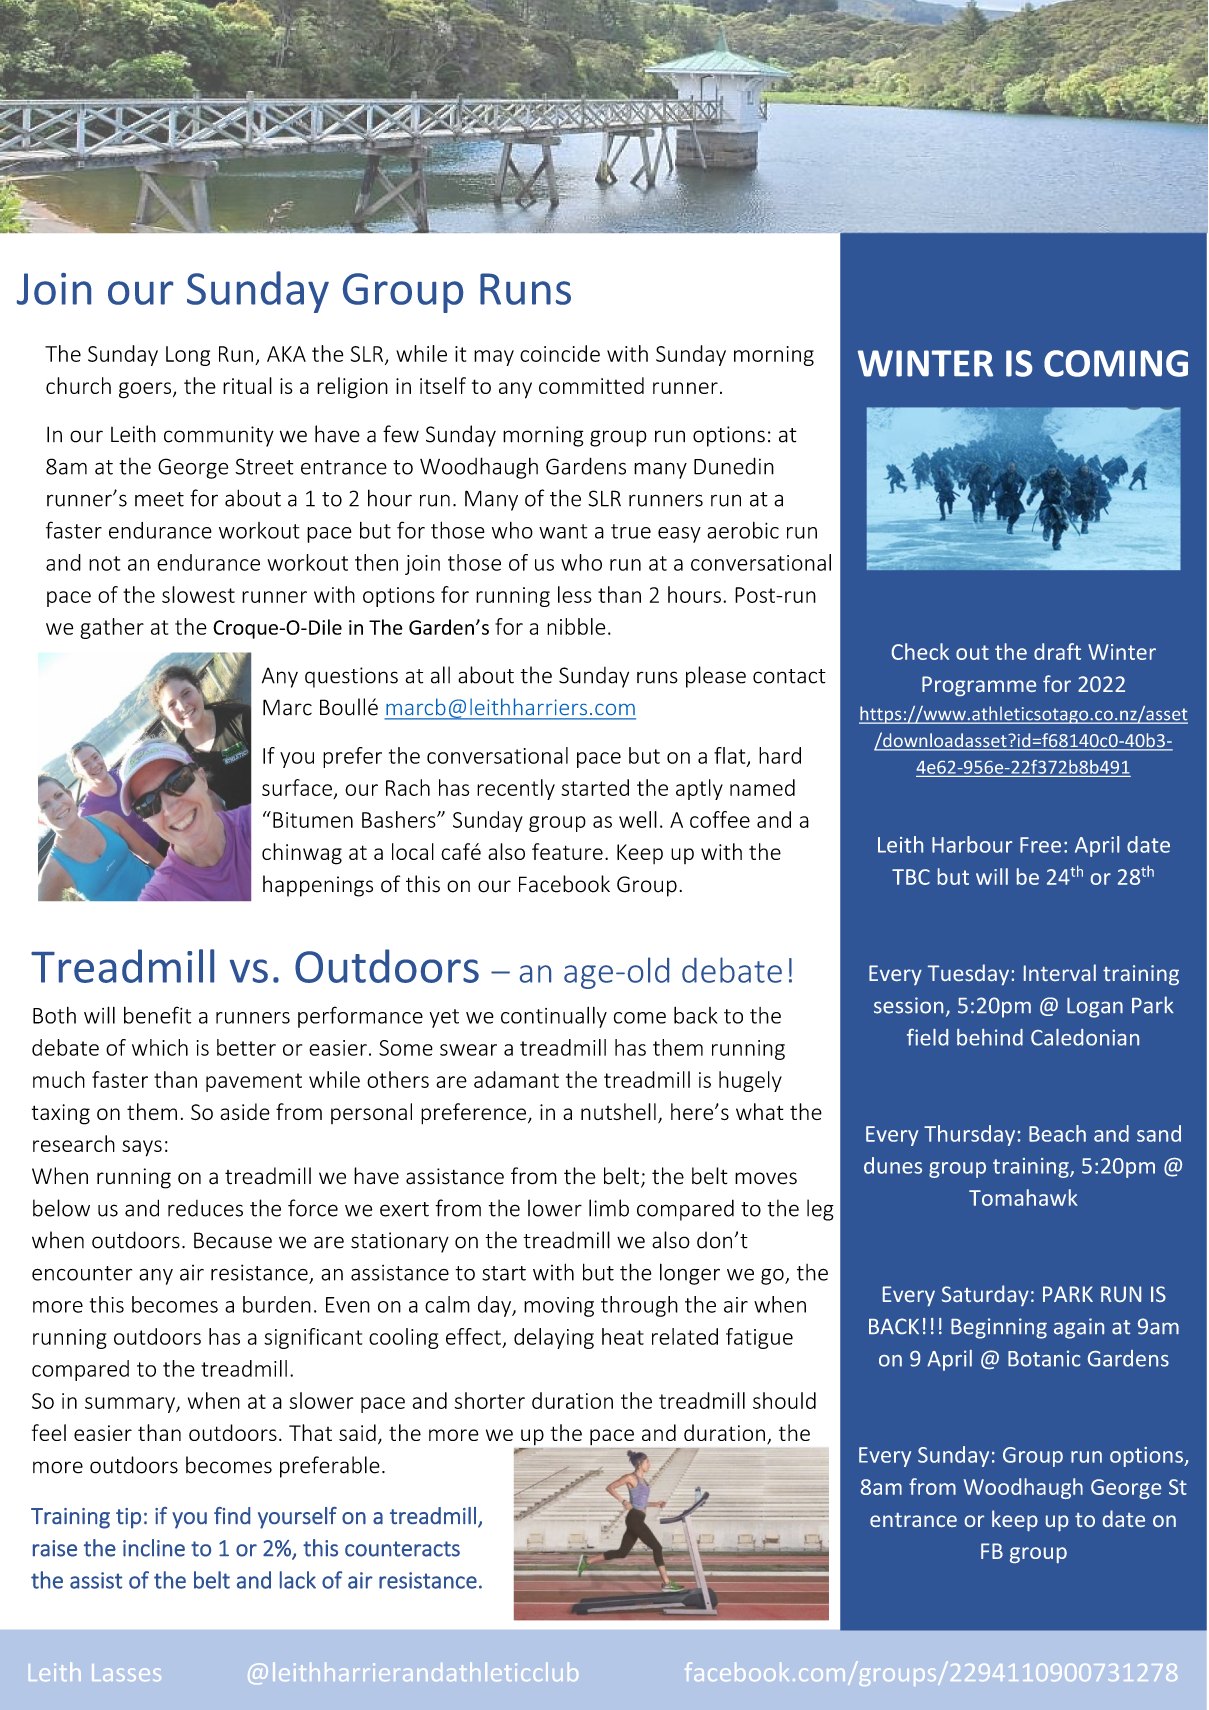 The height and width of the screenshot is (1710, 1209). I want to click on COMING, so click(1116, 363).
